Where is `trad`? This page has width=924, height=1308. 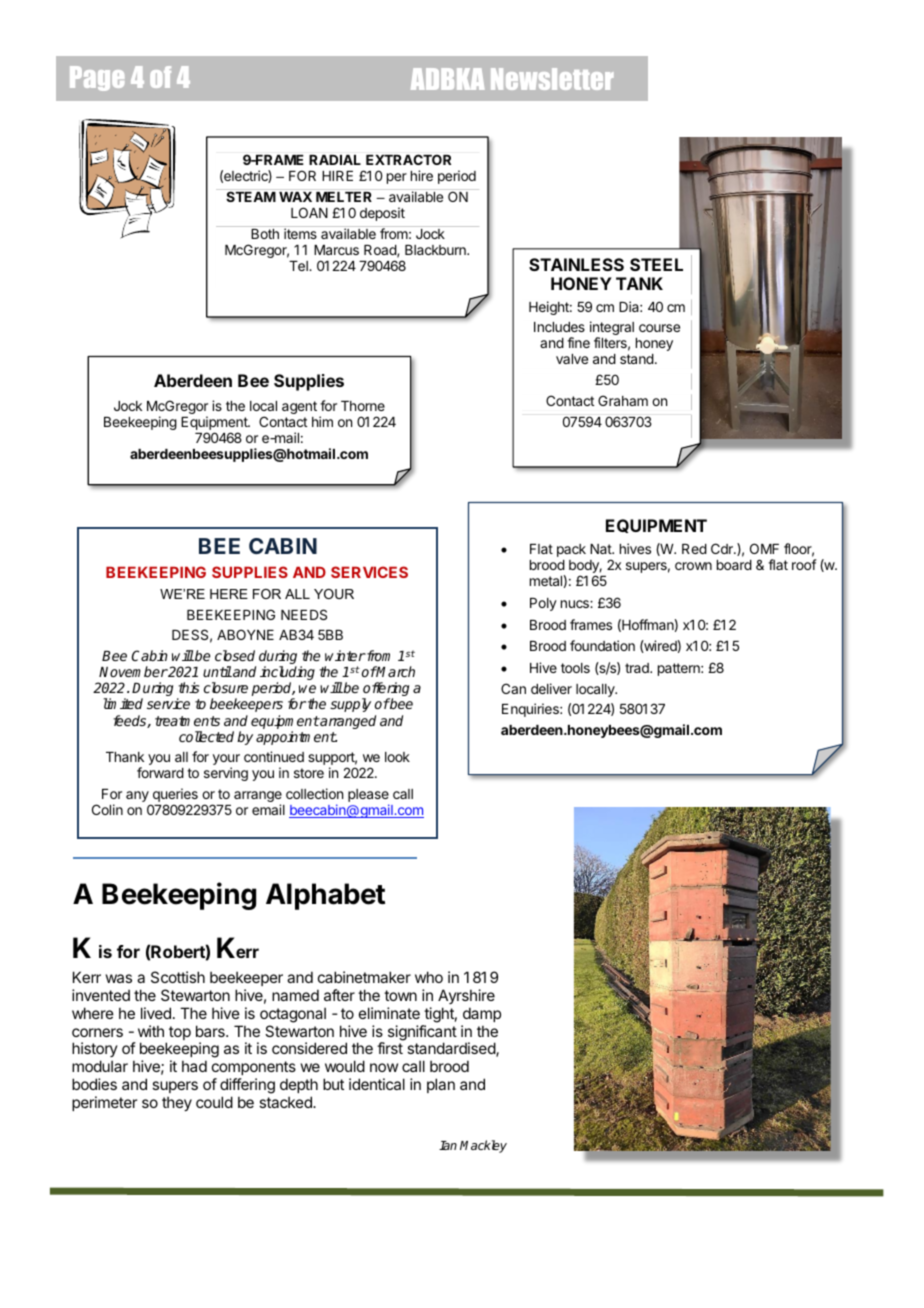 trad is located at coordinates (638, 668).
